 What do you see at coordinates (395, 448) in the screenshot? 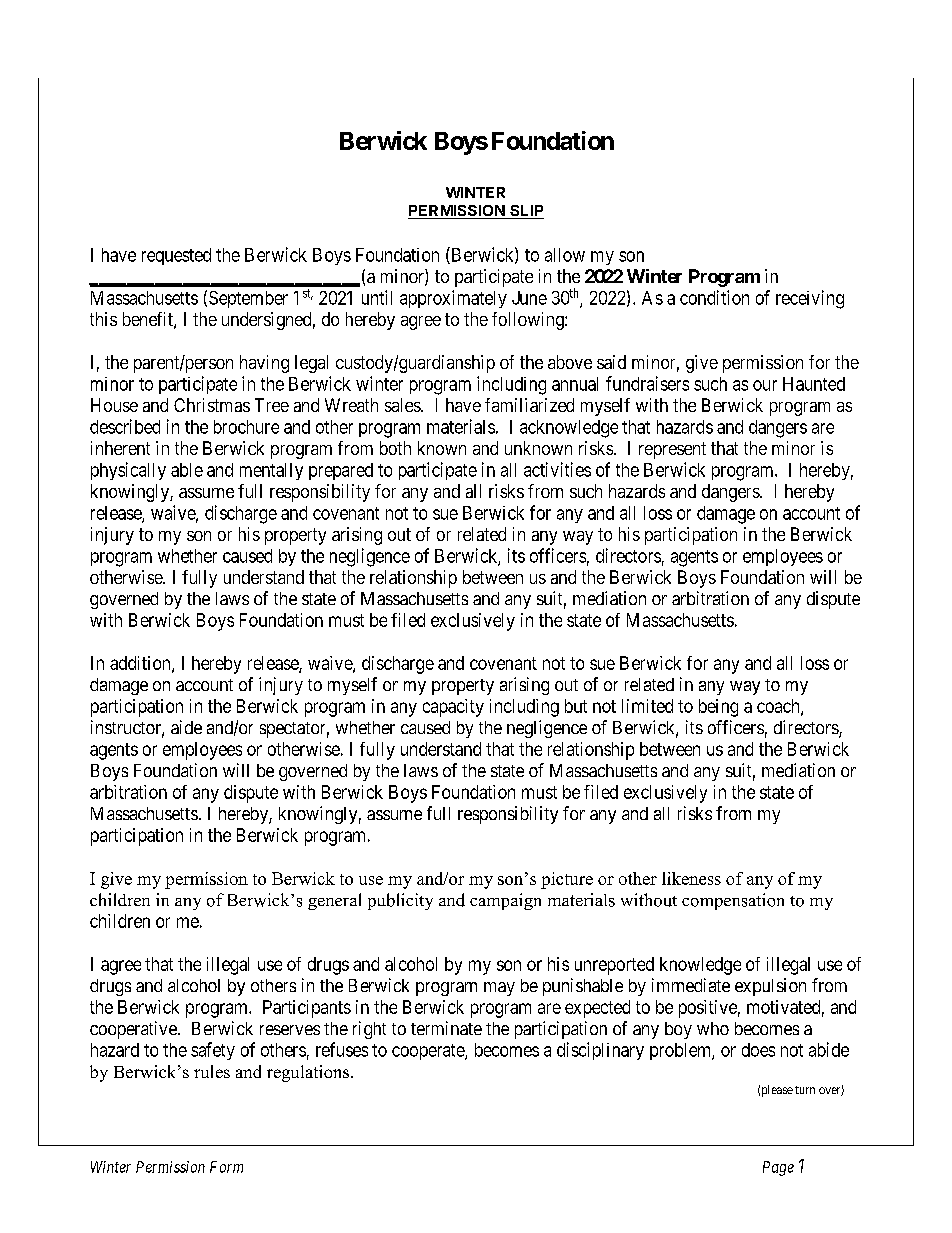
I see `both` at bounding box center [395, 448].
